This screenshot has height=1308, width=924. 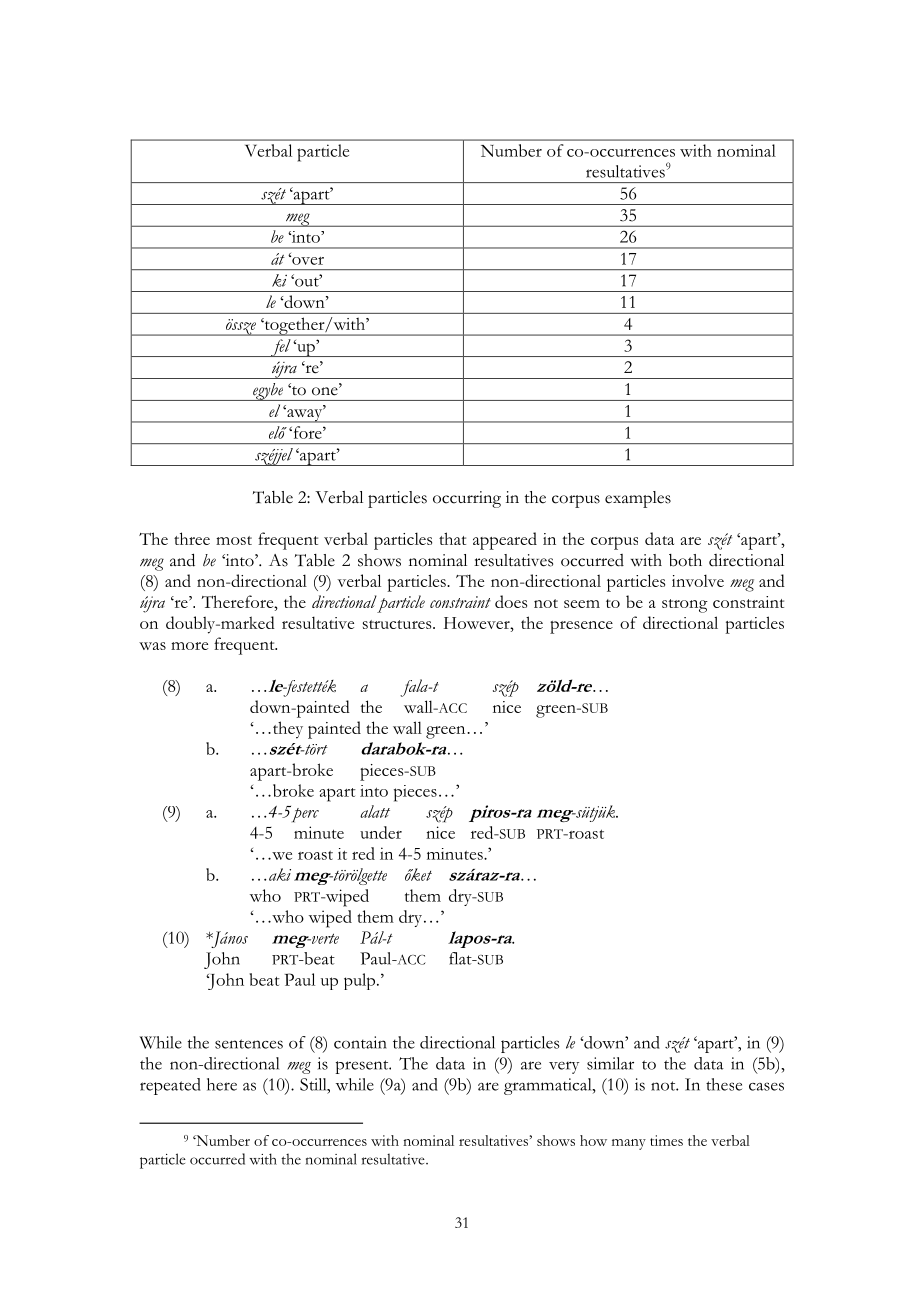 What do you see at coordinates (326, 391) in the screenshot?
I see `one` at bounding box center [326, 391].
